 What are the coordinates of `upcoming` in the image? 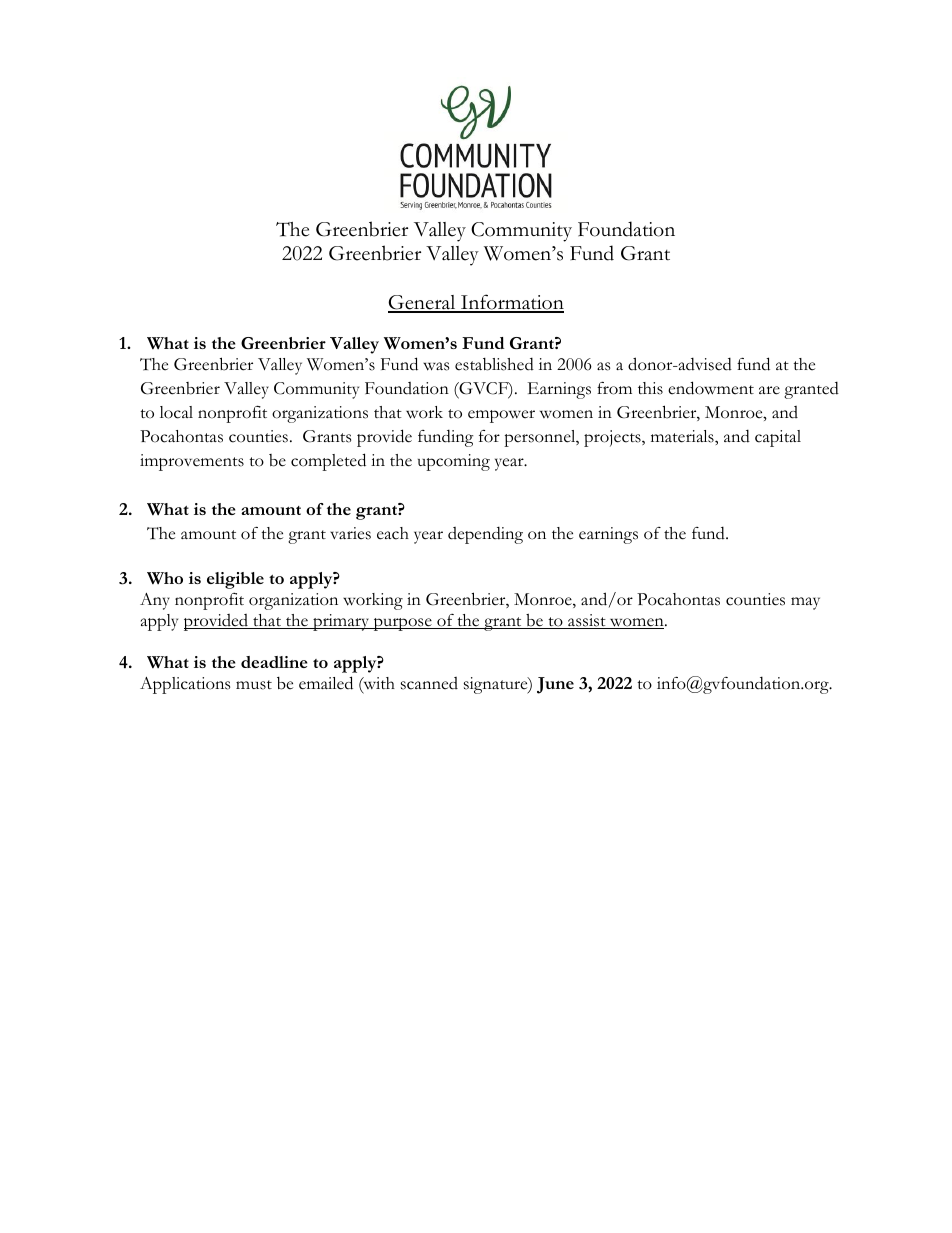 It's located at (454, 462).
